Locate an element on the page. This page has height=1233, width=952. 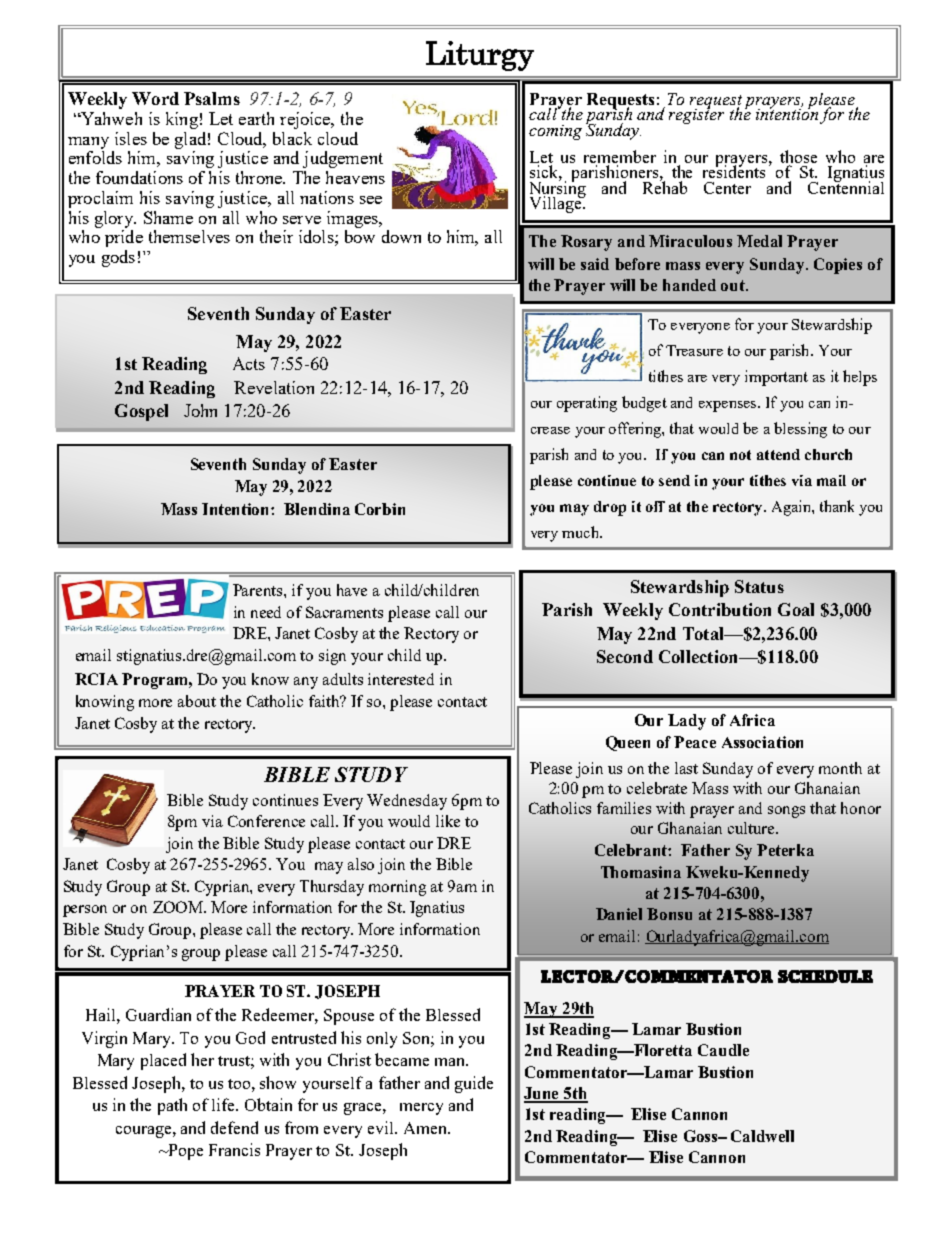
have is located at coordinates (352, 590).
